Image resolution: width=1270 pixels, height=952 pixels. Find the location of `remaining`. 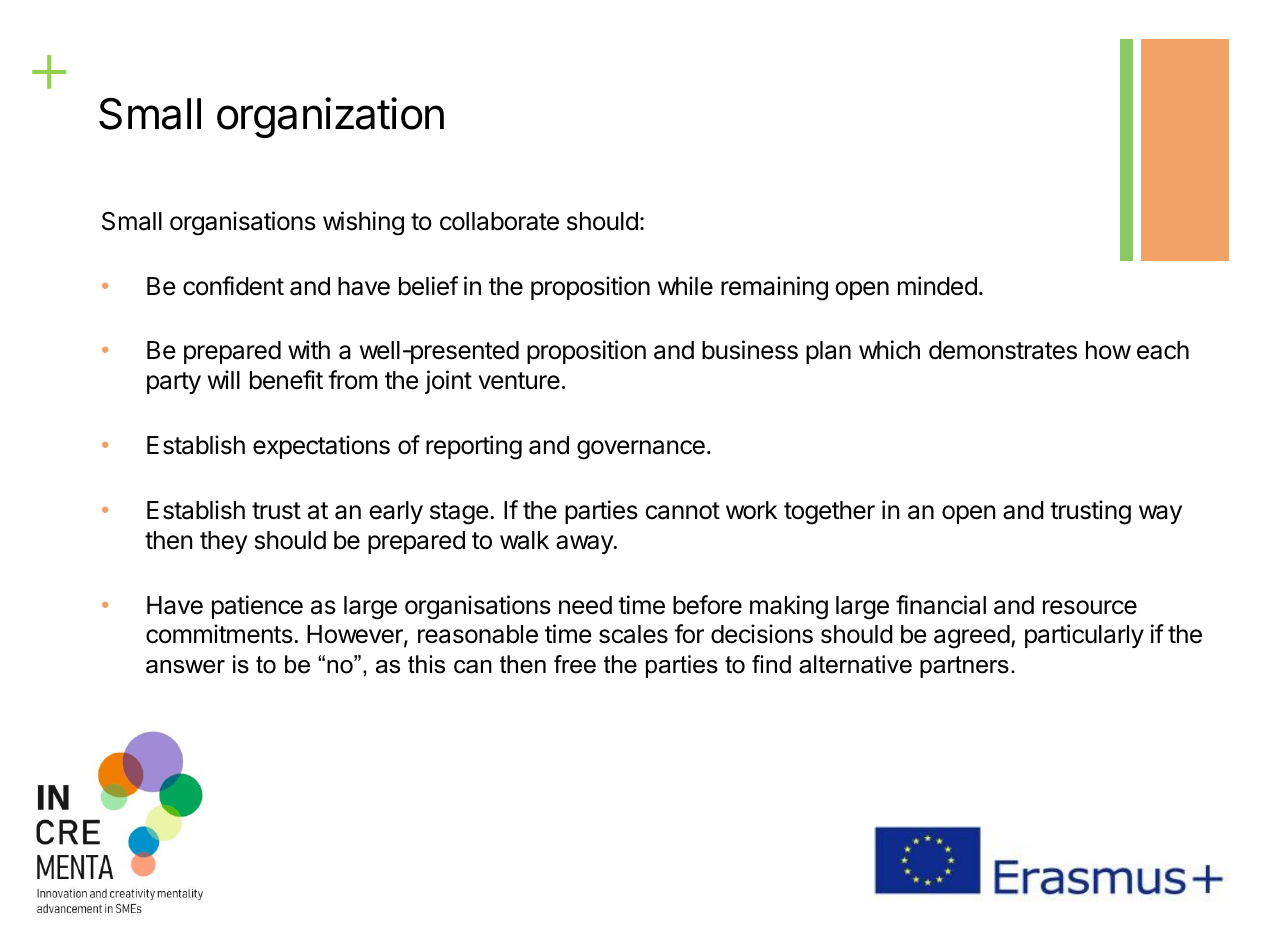

remaining is located at coordinates (774, 288).
